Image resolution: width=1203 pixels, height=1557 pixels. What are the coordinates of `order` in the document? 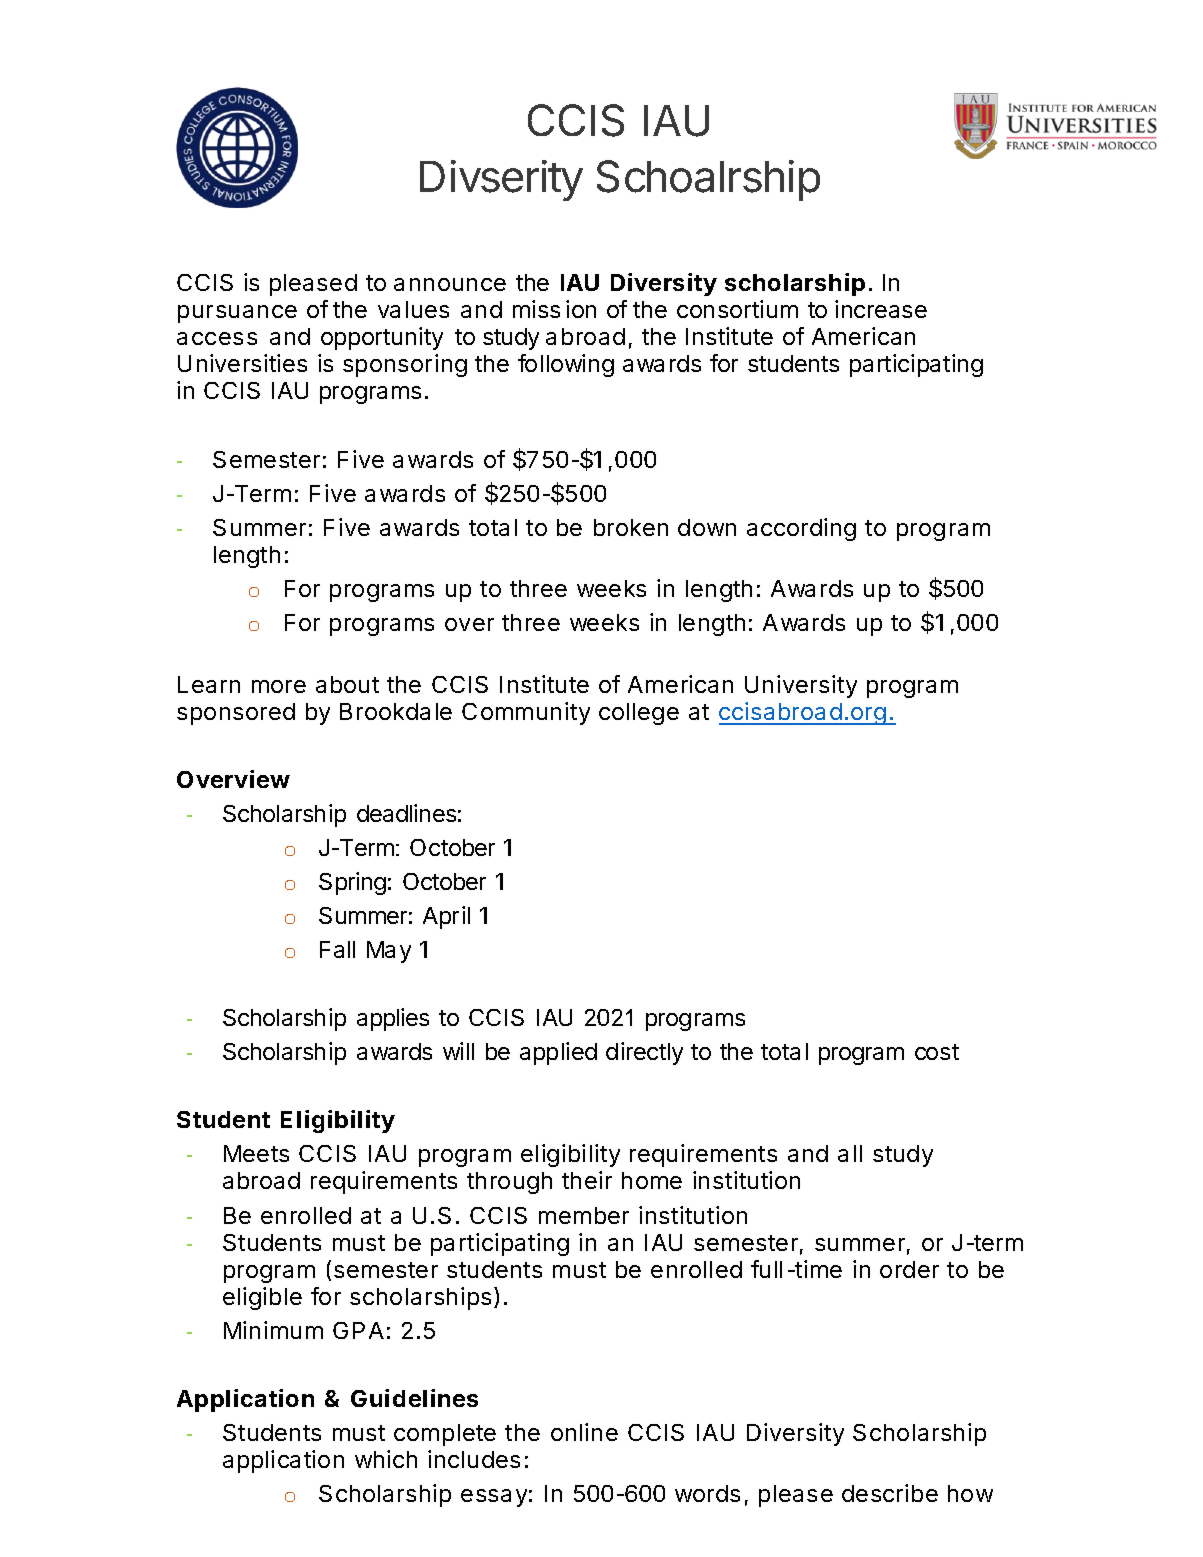 It's located at (909, 1269).
